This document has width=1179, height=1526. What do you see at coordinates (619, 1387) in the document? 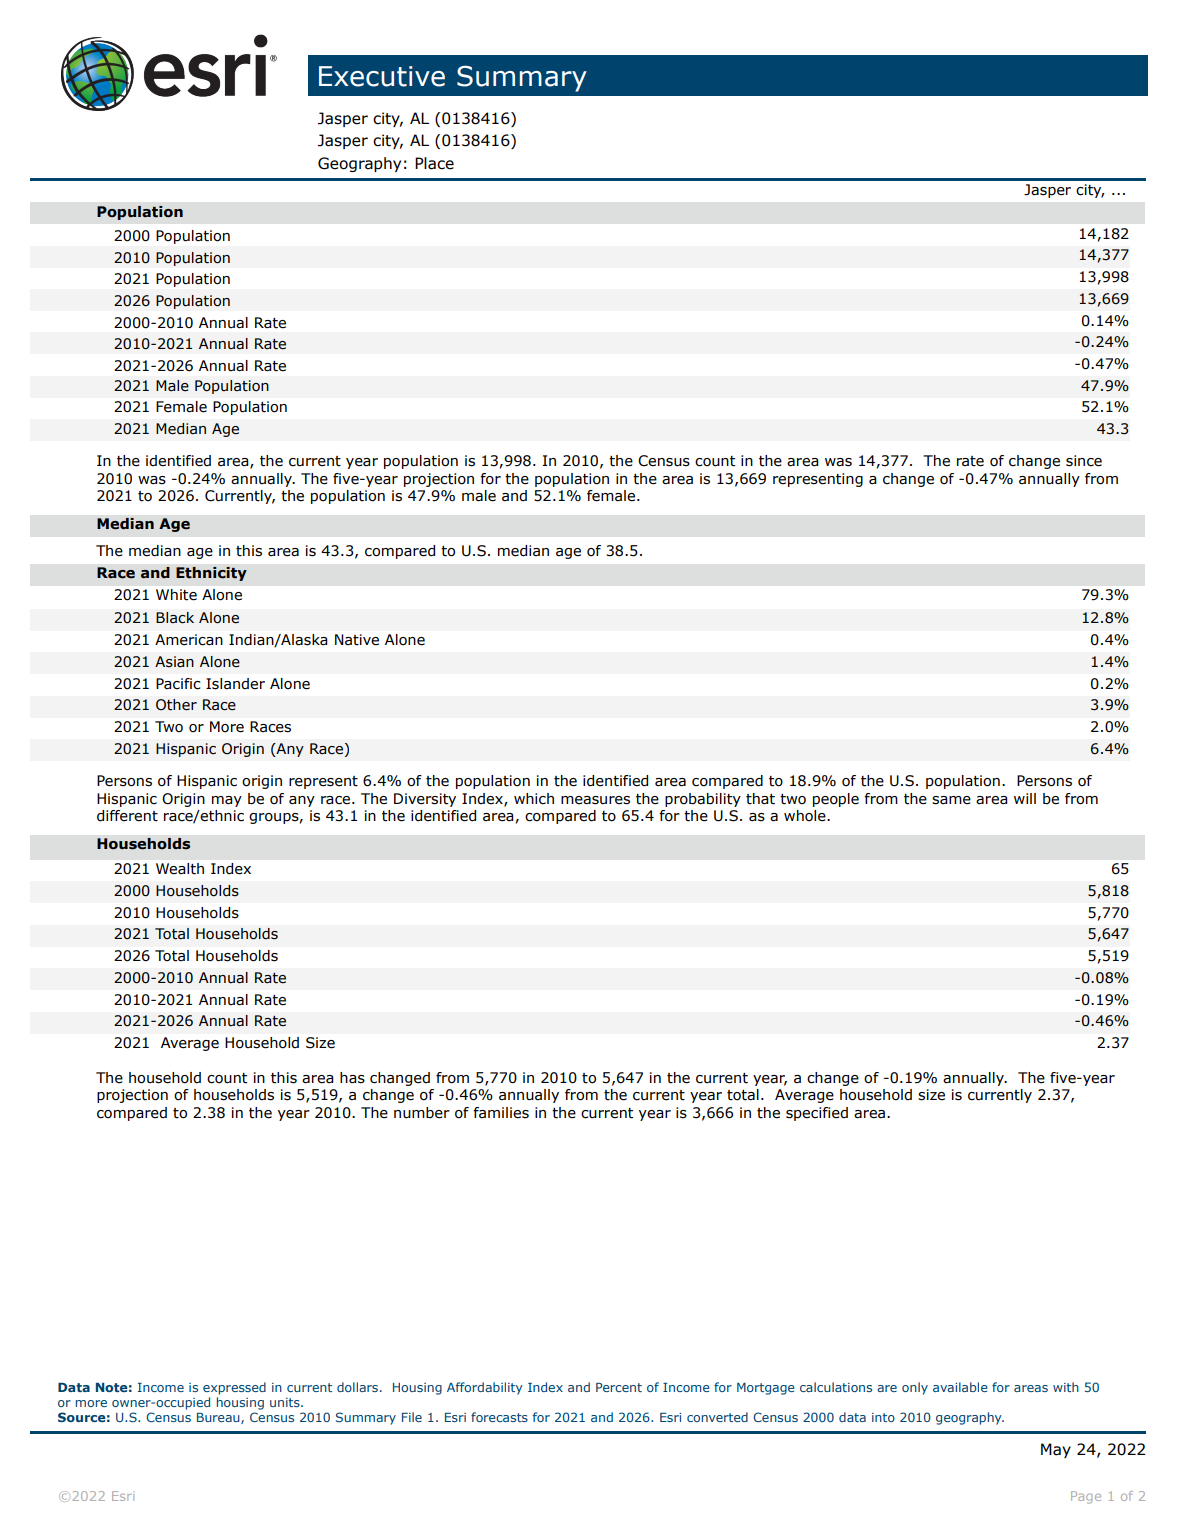
I see `Percent` at bounding box center [619, 1387].
